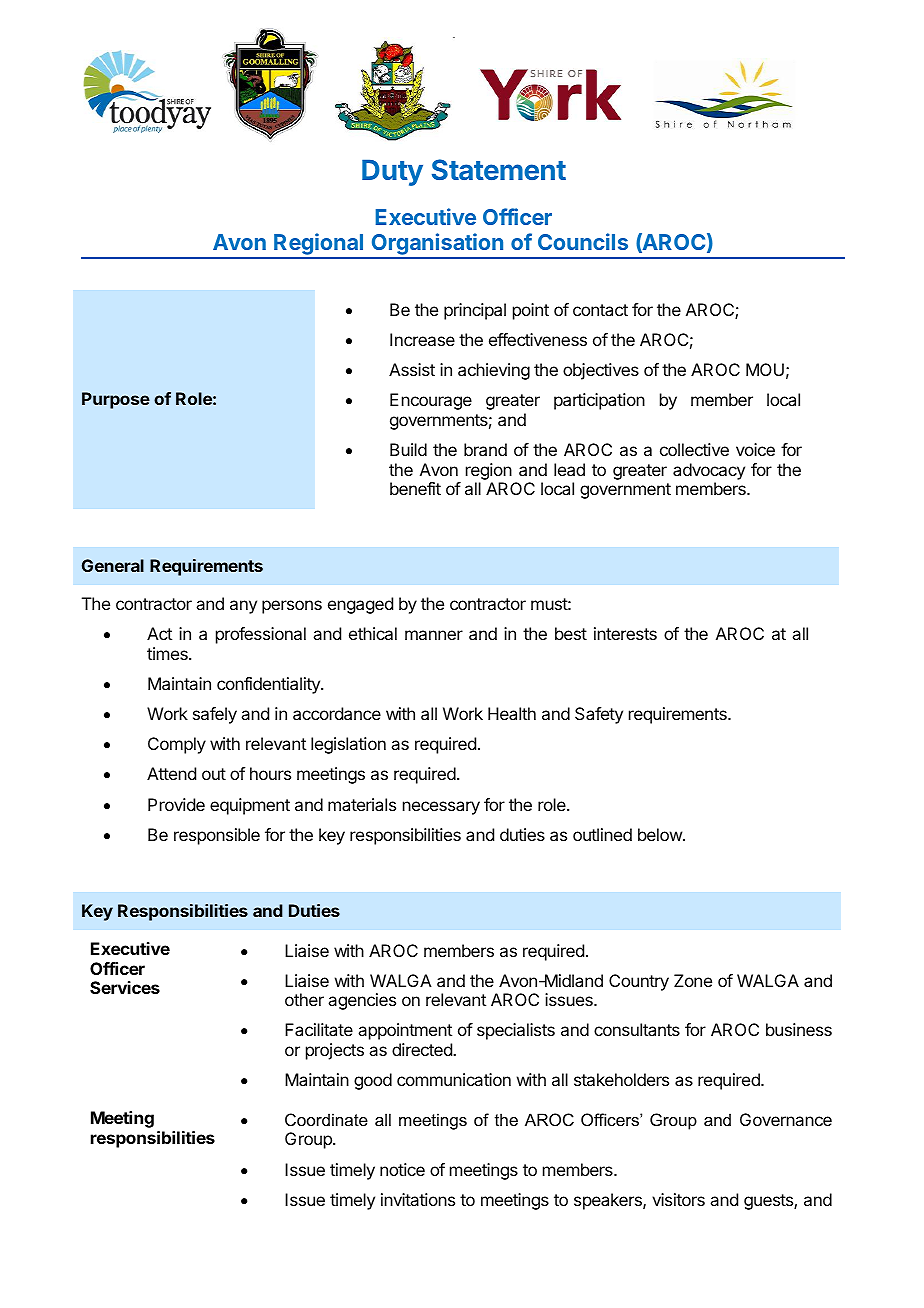  Describe the element at coordinates (694, 449) in the image. I see `collective` at that location.
